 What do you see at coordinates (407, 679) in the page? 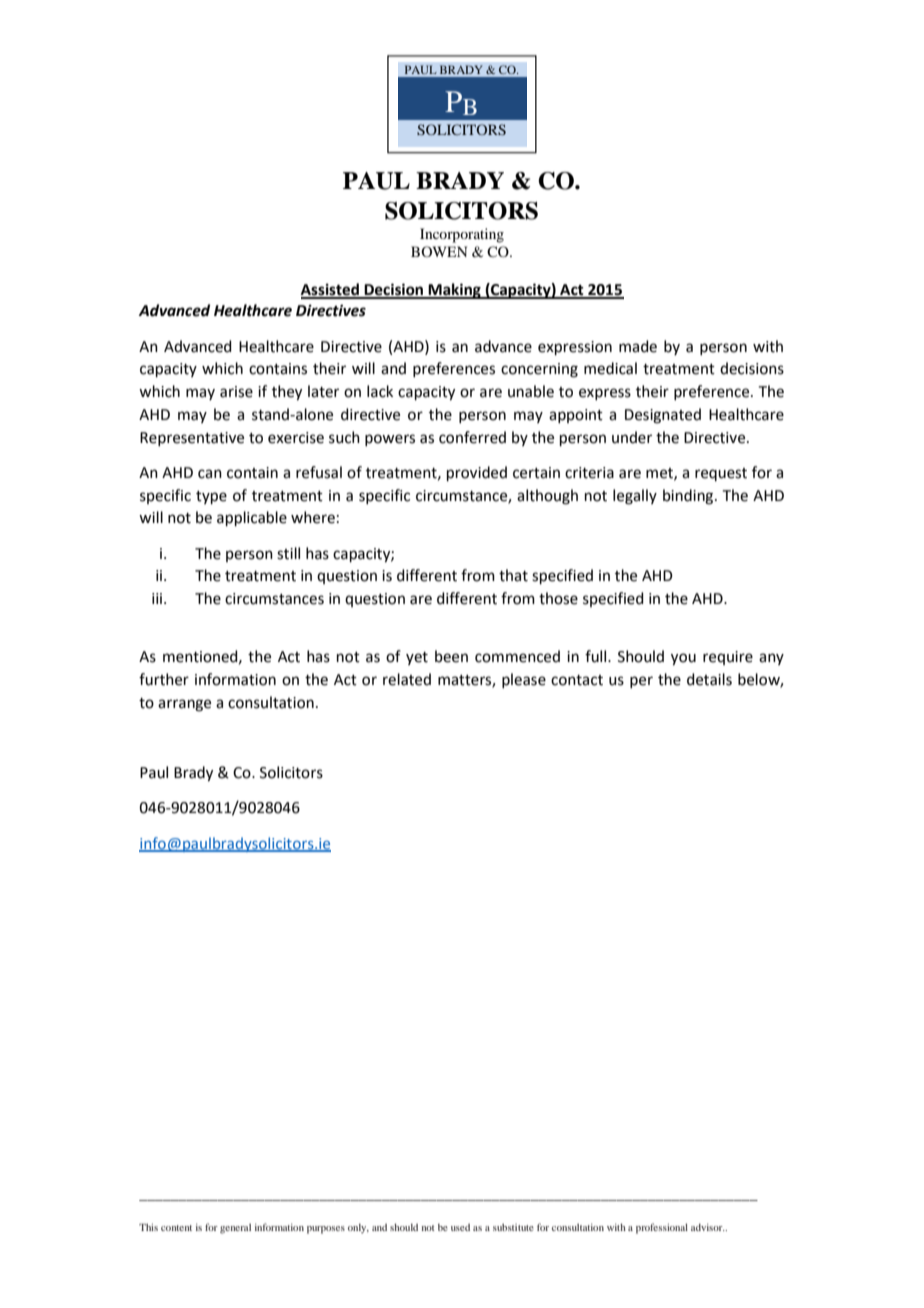
I see `related` at bounding box center [407, 679].
